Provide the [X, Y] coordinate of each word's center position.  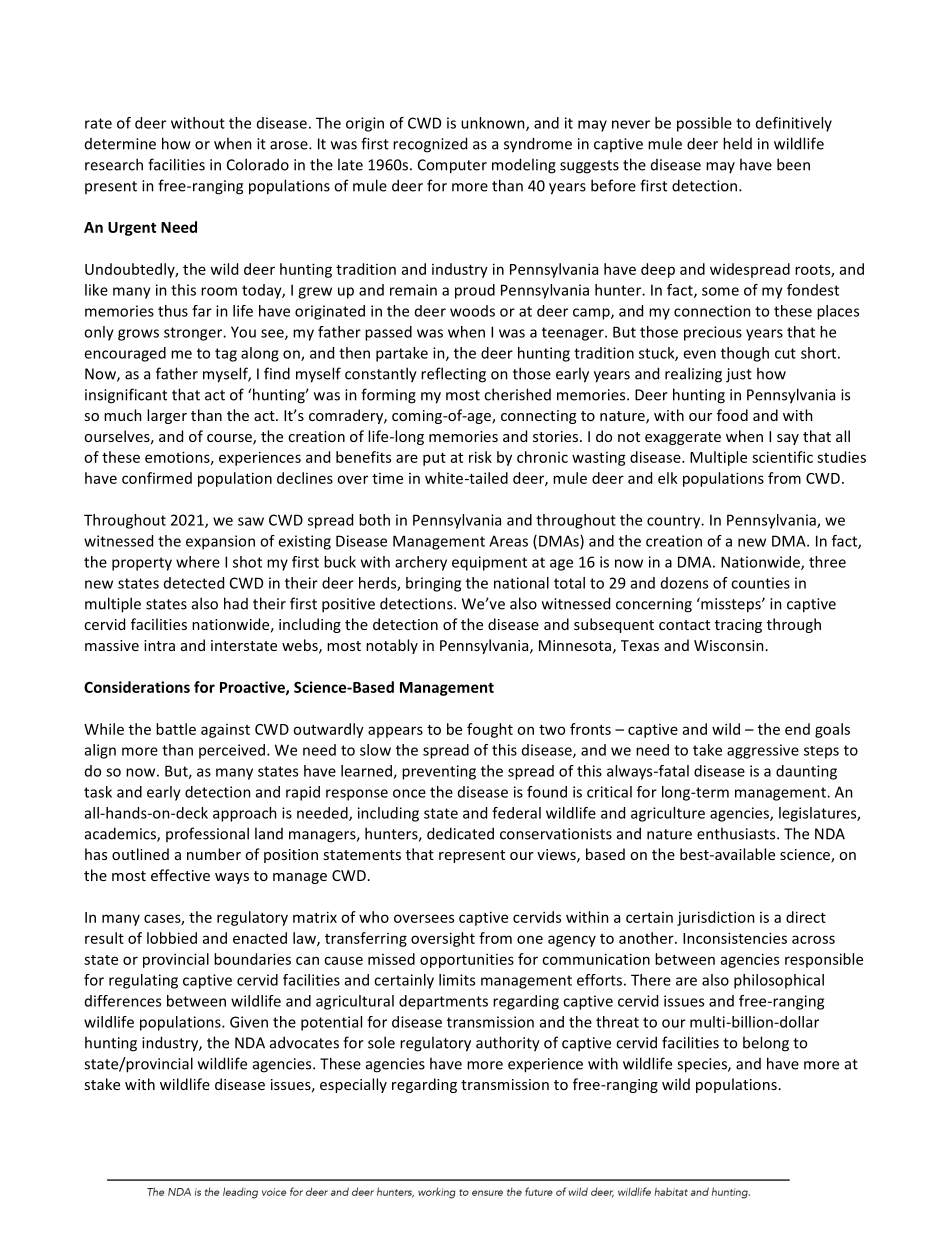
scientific [782, 457]
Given [249, 1022]
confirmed [157, 478]
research [114, 164]
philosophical [779, 981]
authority [508, 1044]
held [737, 143]
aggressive [763, 751]
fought [490, 730]
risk [480, 457]
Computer [452, 166]
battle [176, 729]
